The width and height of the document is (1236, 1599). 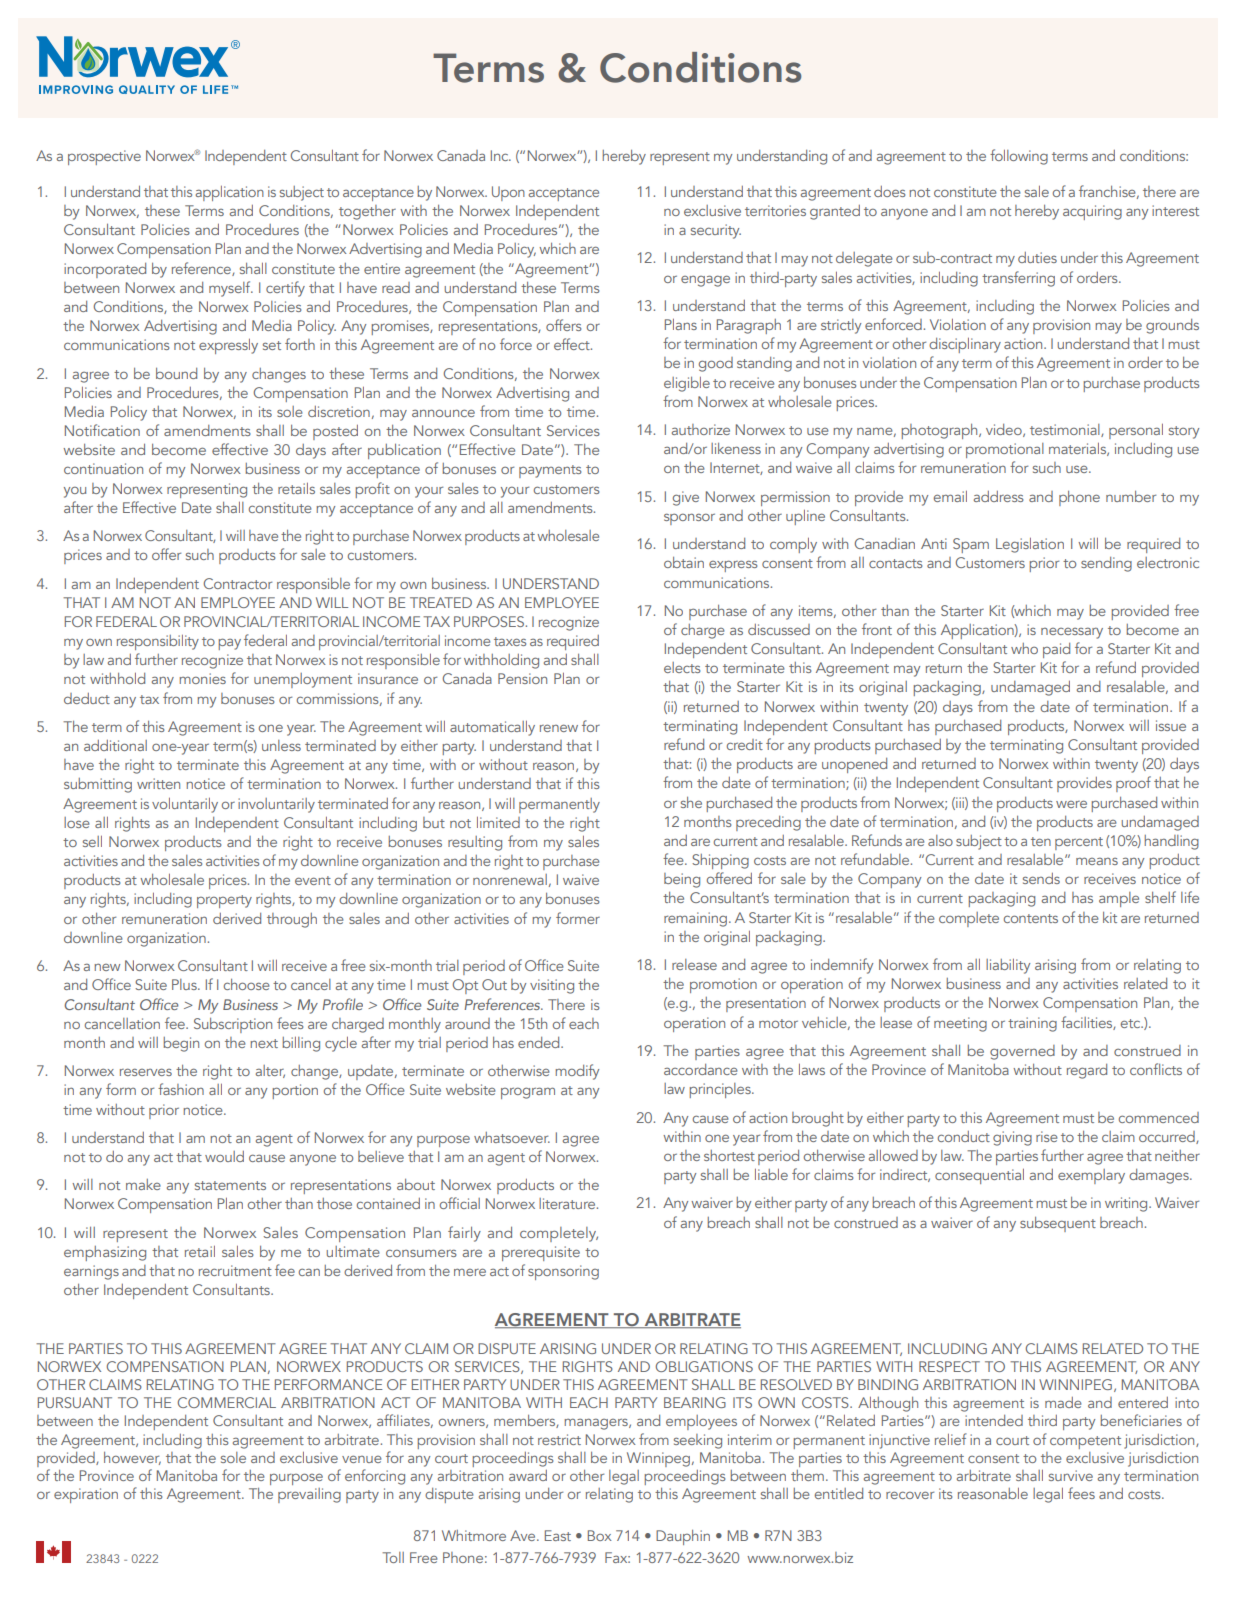 I want to click on security, so click(x=716, y=231).
